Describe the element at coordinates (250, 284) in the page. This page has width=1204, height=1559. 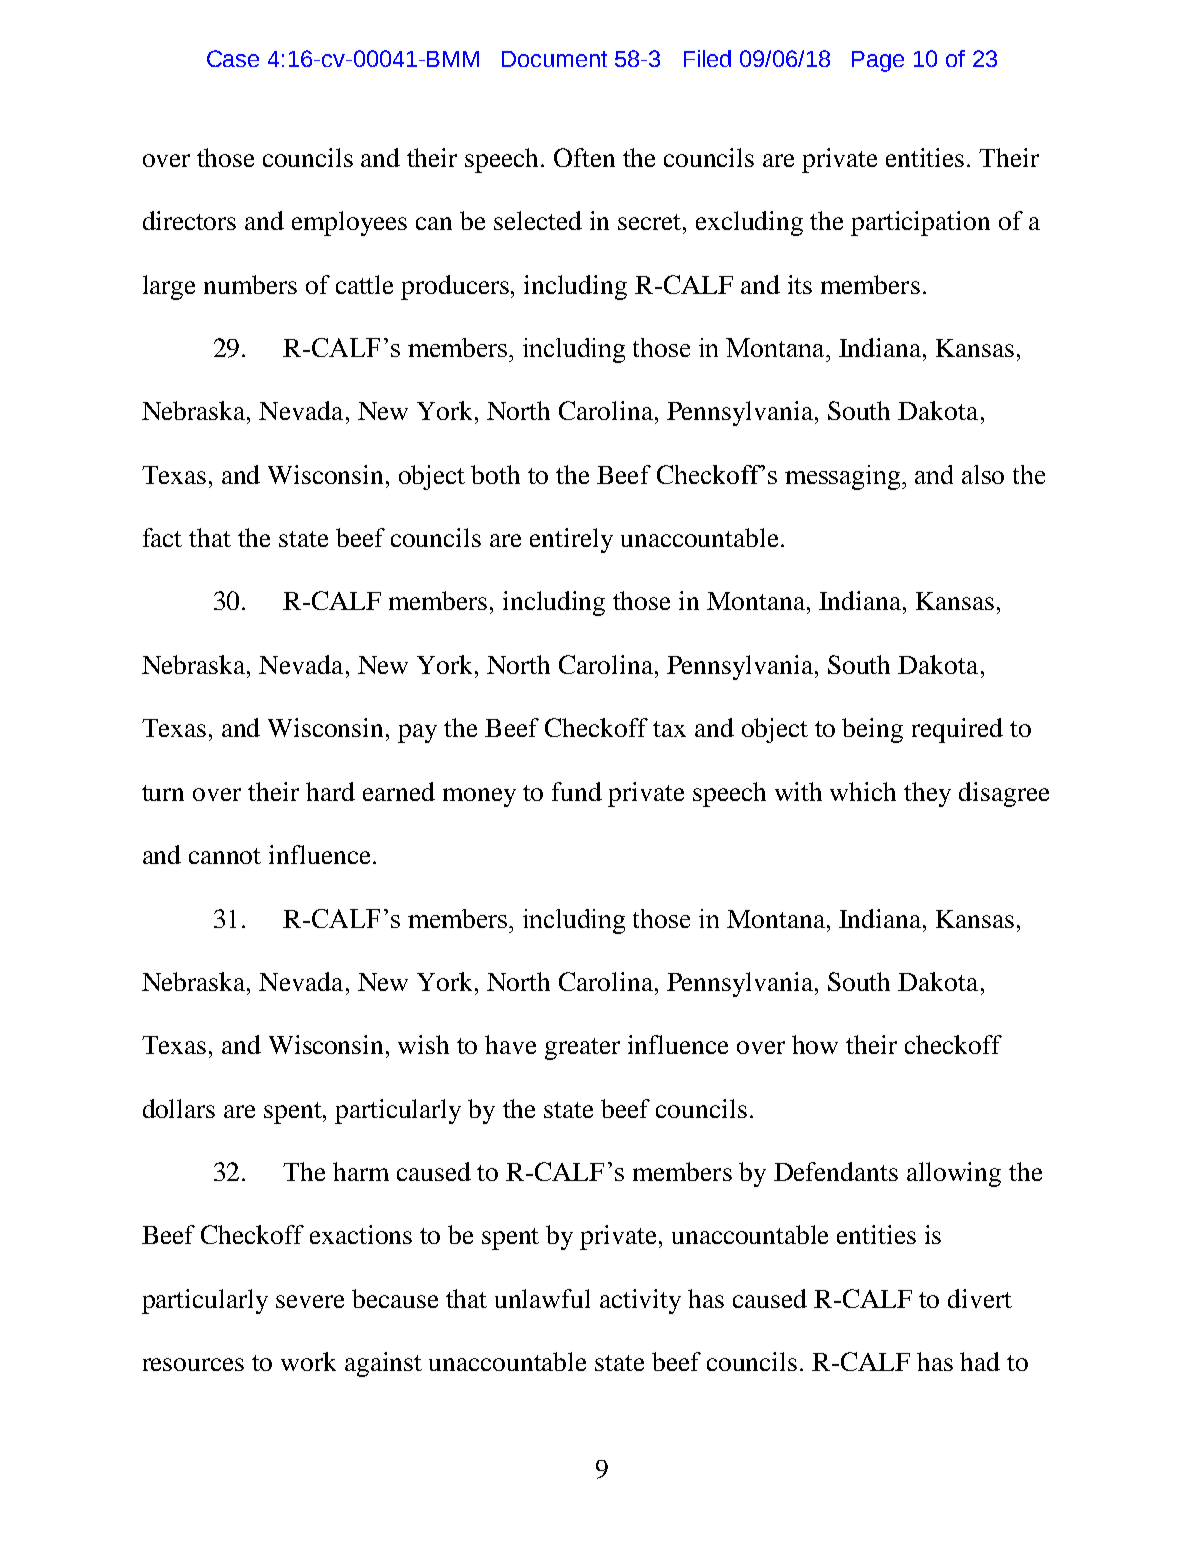
I see `numbers` at that location.
